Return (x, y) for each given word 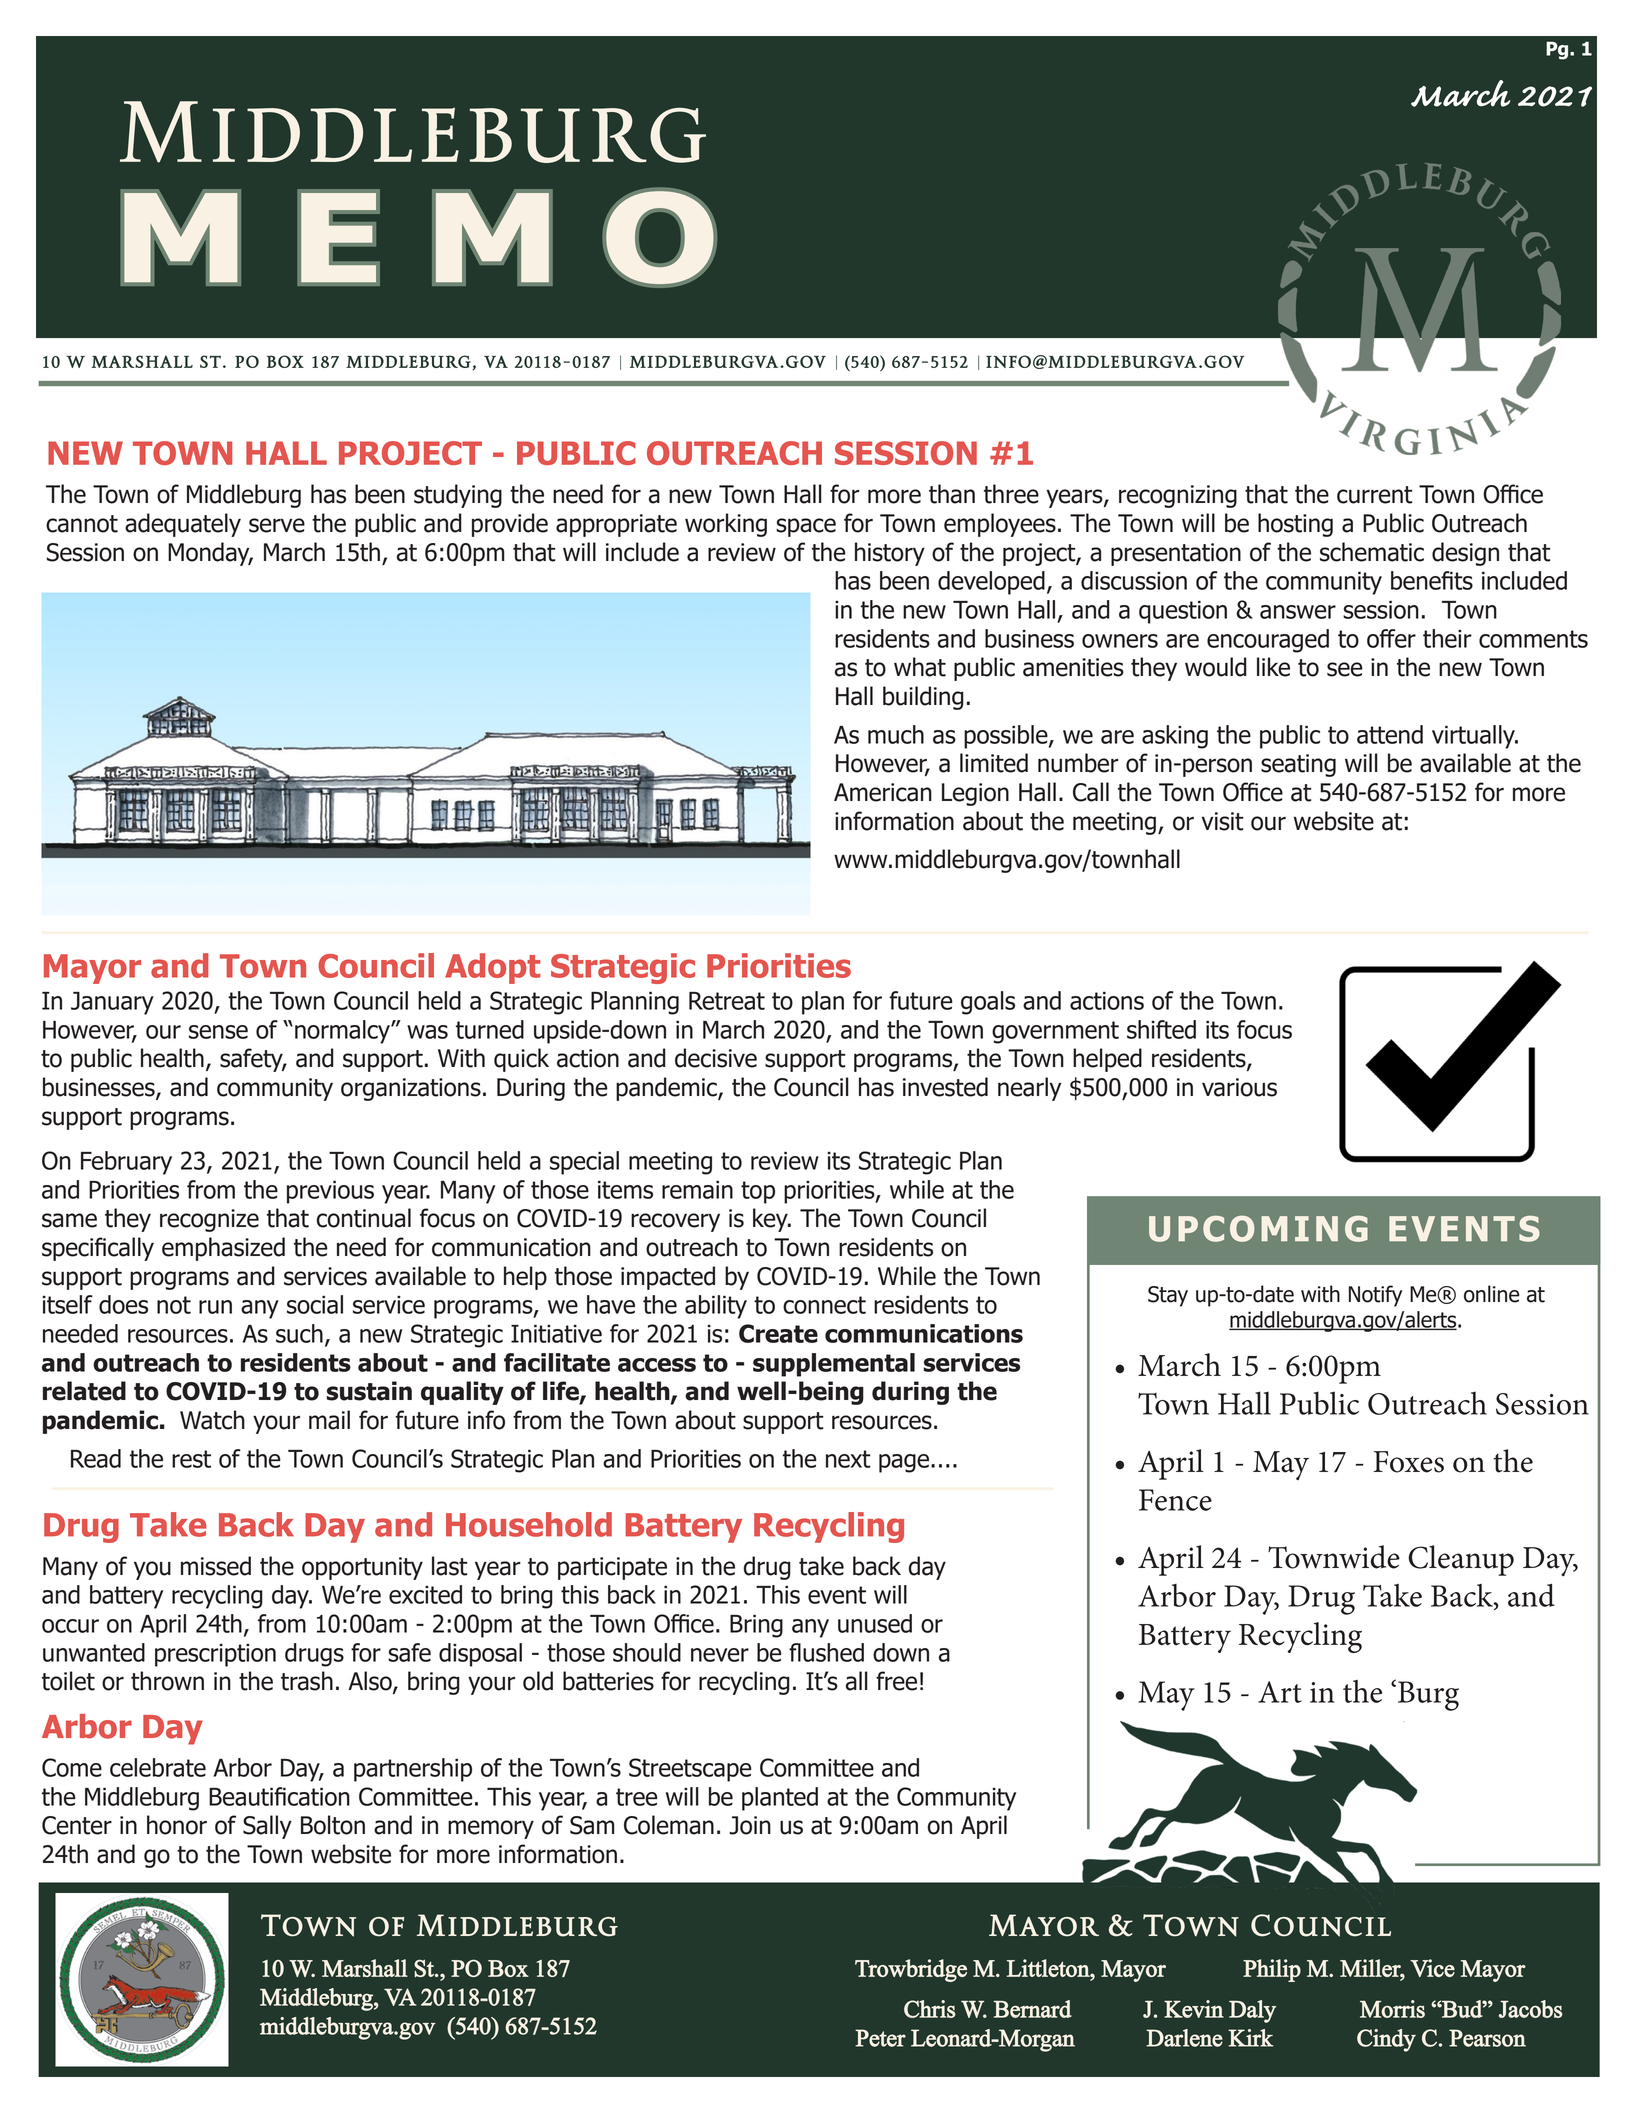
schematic (1372, 552)
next (848, 1459)
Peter (880, 2038)
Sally (267, 1827)
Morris (1392, 2009)
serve (277, 525)
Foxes (1409, 1462)
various (1239, 1087)
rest (191, 1459)
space (806, 527)
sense (218, 1032)
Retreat (727, 1001)
